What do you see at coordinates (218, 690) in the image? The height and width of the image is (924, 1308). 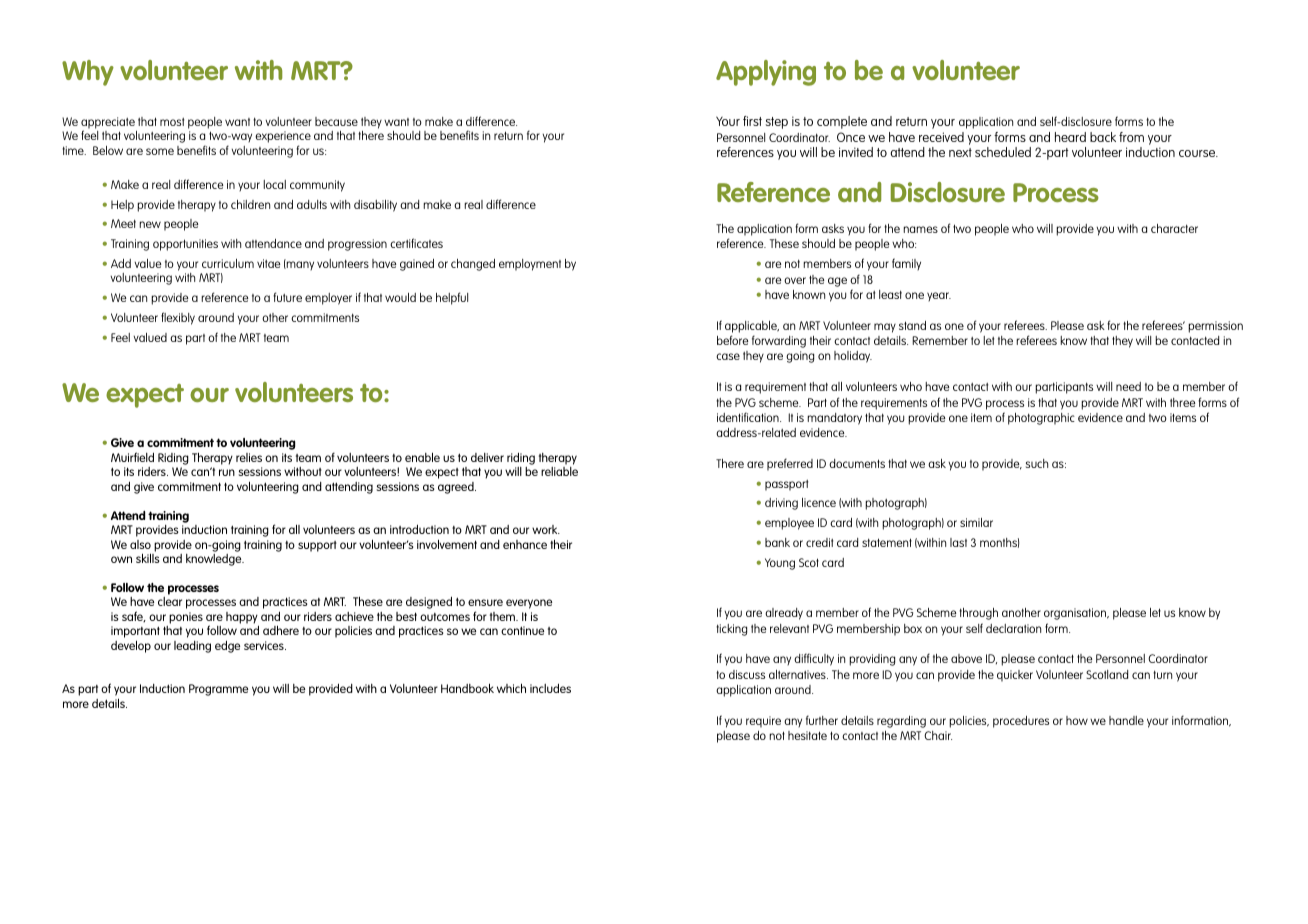 I see `Programme` at bounding box center [218, 690].
